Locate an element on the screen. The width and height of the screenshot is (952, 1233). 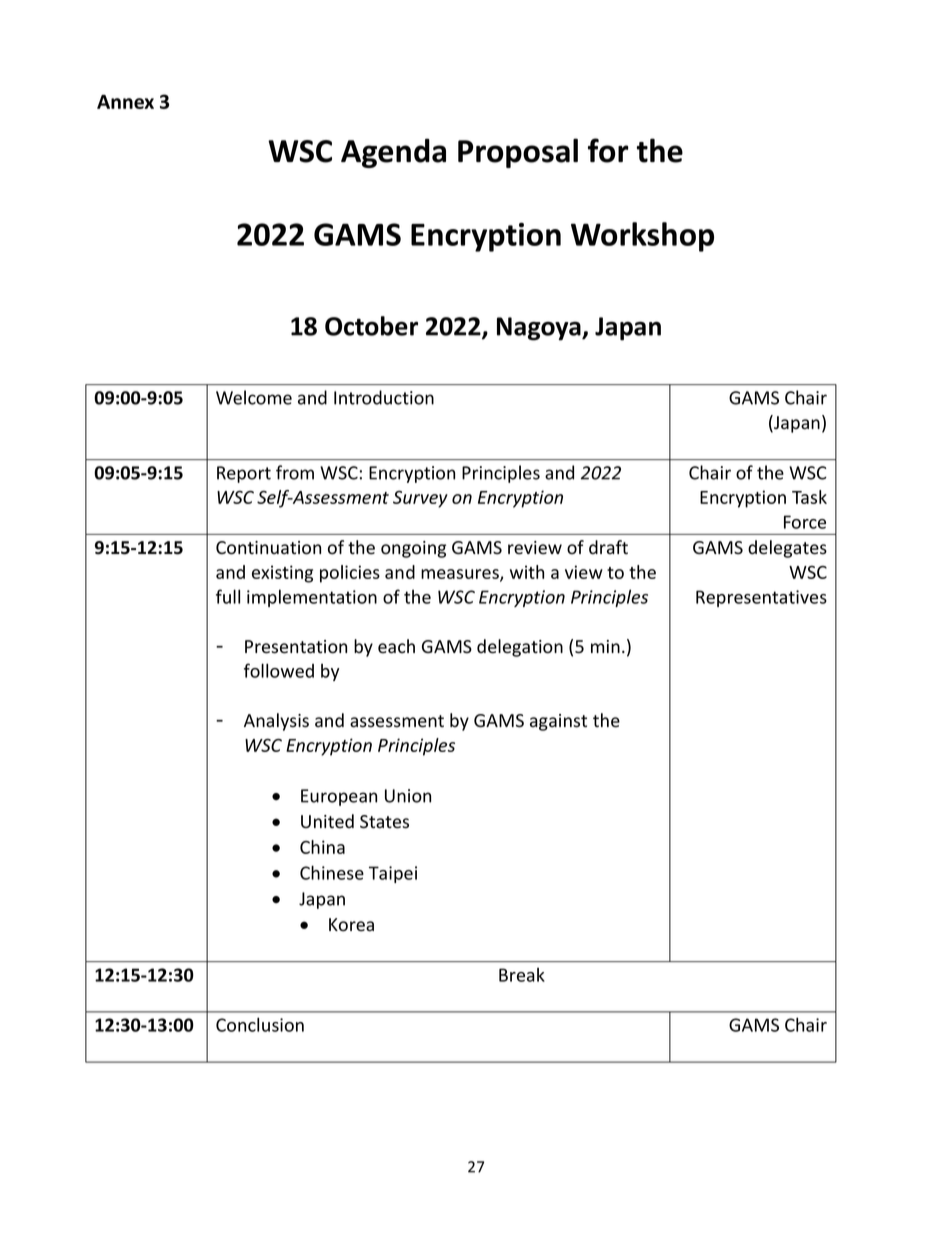
Taipei is located at coordinates (393, 874).
